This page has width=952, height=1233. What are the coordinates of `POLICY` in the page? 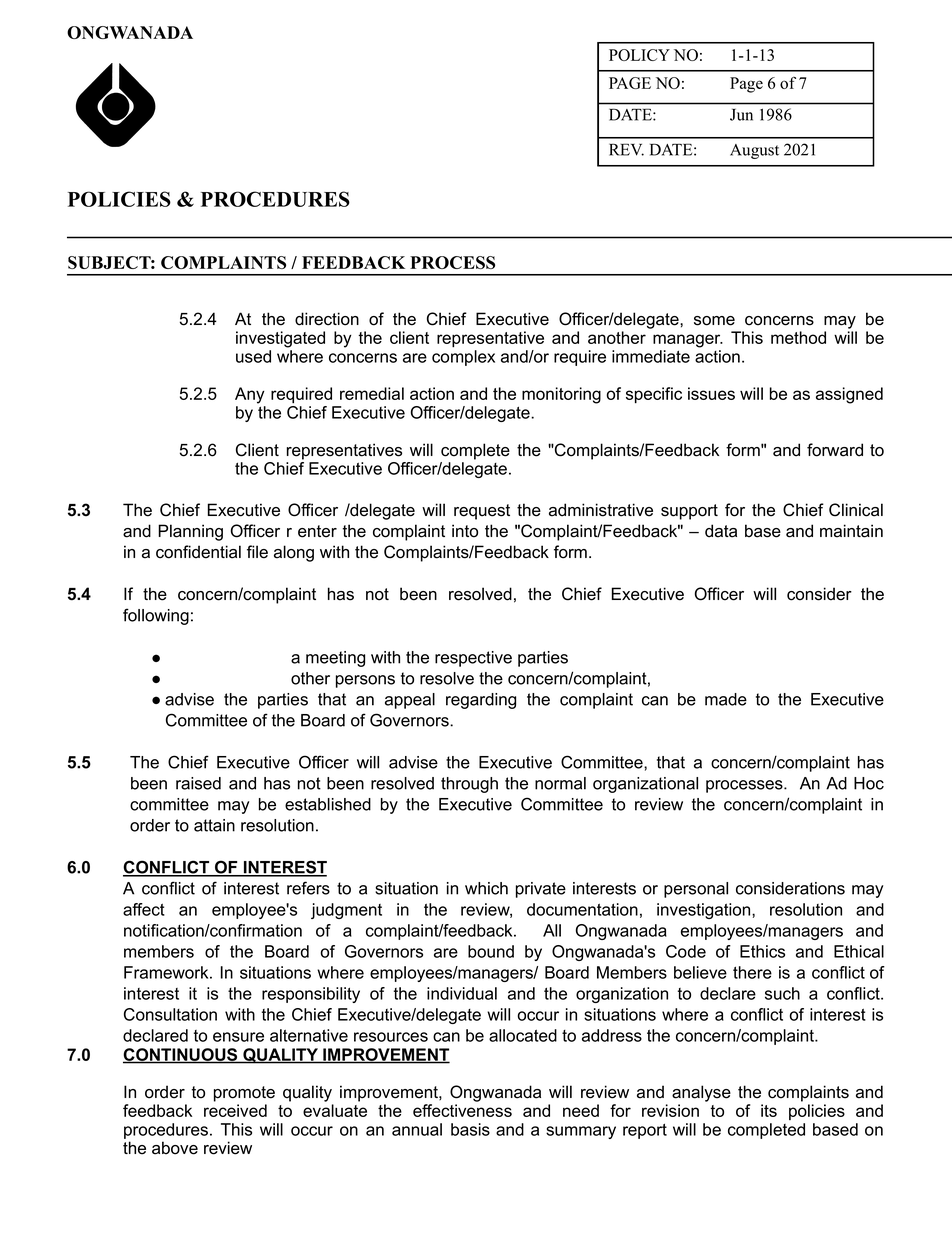 It's located at (639, 55).
